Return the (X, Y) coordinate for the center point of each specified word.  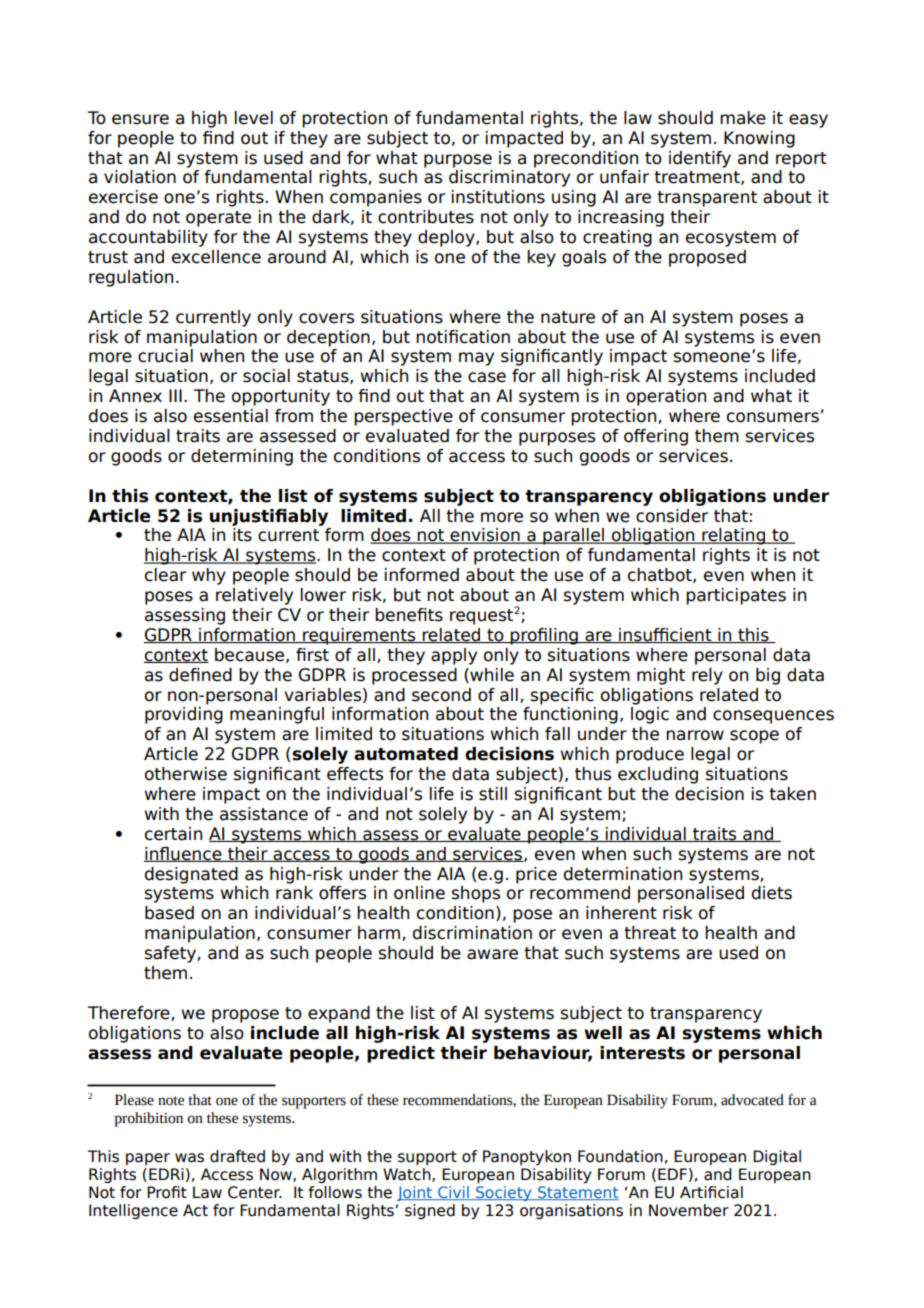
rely (707, 676)
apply (454, 656)
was (189, 1158)
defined (200, 675)
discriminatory (509, 178)
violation (140, 177)
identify (700, 159)
